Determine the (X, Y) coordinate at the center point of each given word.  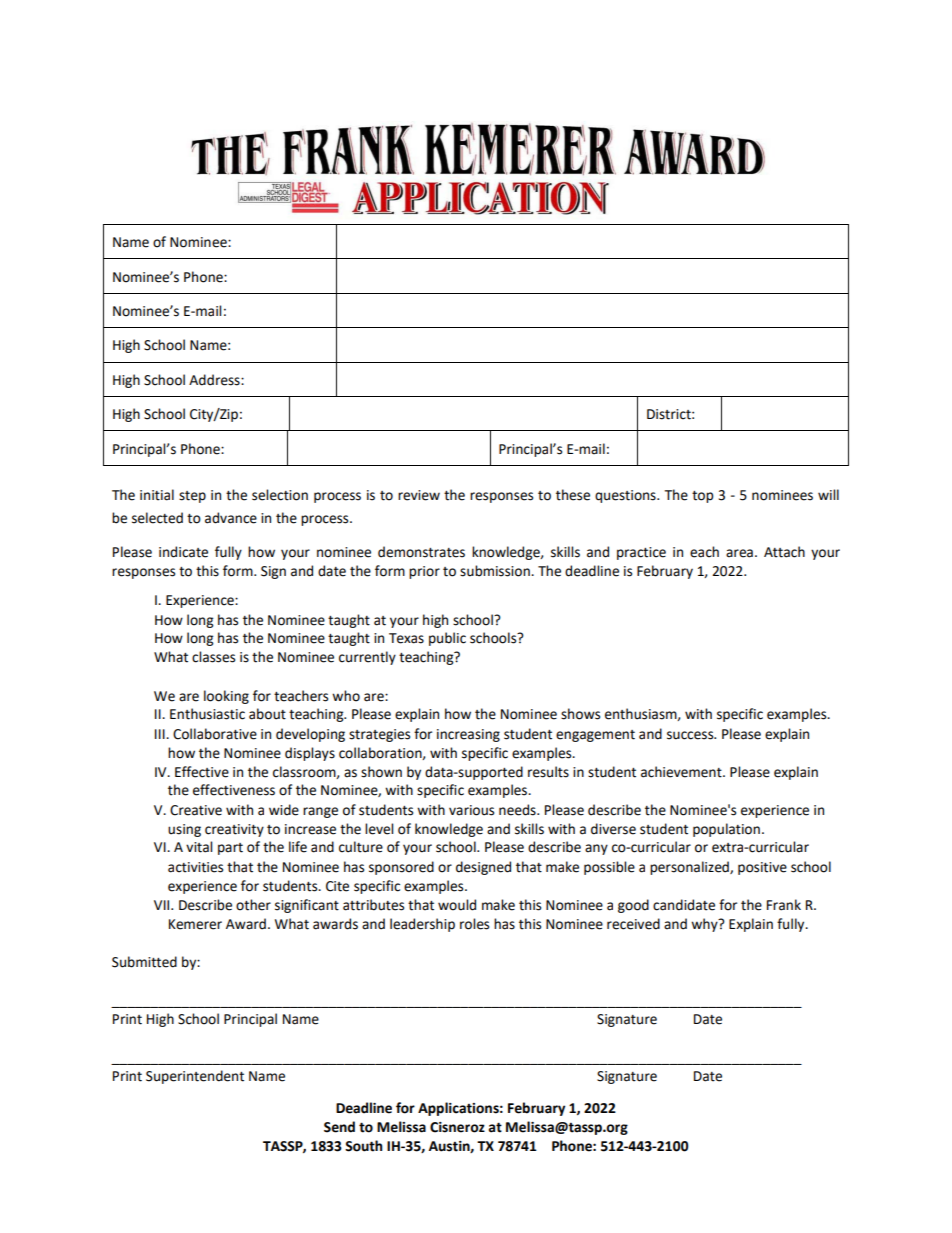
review (419, 495)
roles (474, 924)
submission (496, 571)
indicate (183, 552)
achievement (682, 772)
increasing (468, 735)
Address (215, 380)
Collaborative (215, 734)
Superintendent (195, 1077)
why (705, 925)
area (739, 553)
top (702, 497)
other (253, 905)
